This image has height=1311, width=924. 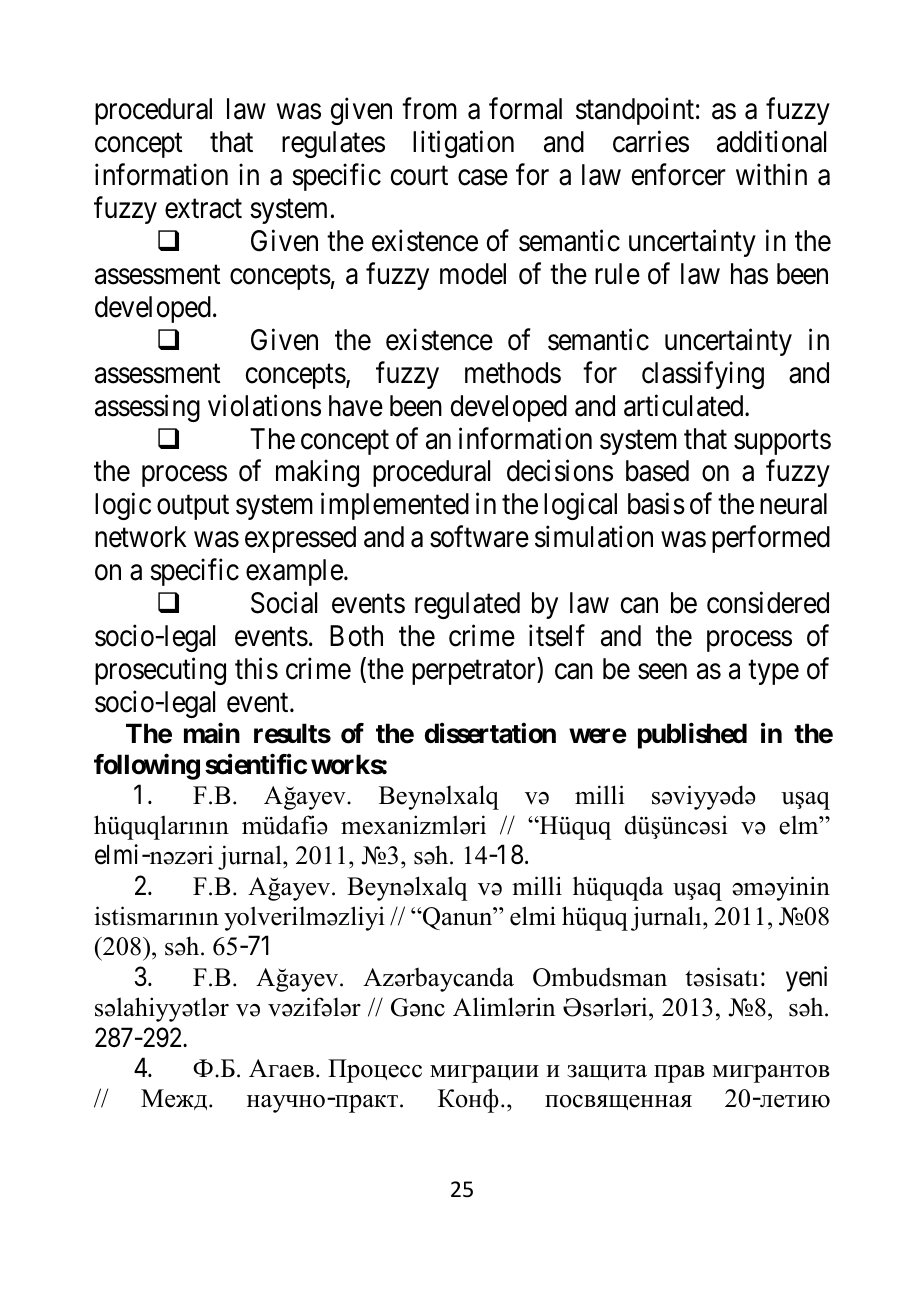 I want to click on model, so click(x=473, y=274).
